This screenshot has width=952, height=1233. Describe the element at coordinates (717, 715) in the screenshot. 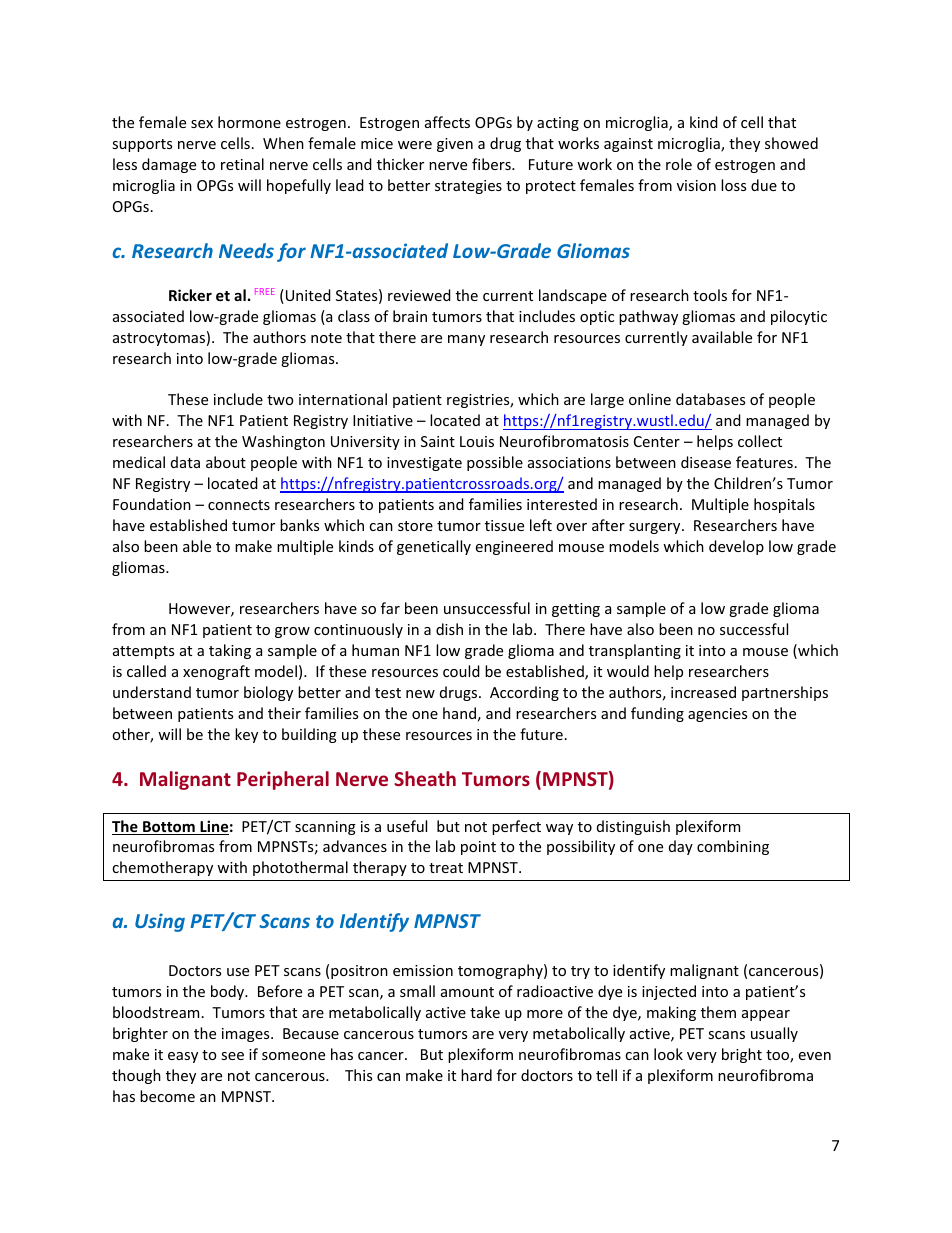

I see `agencies` at that location.
